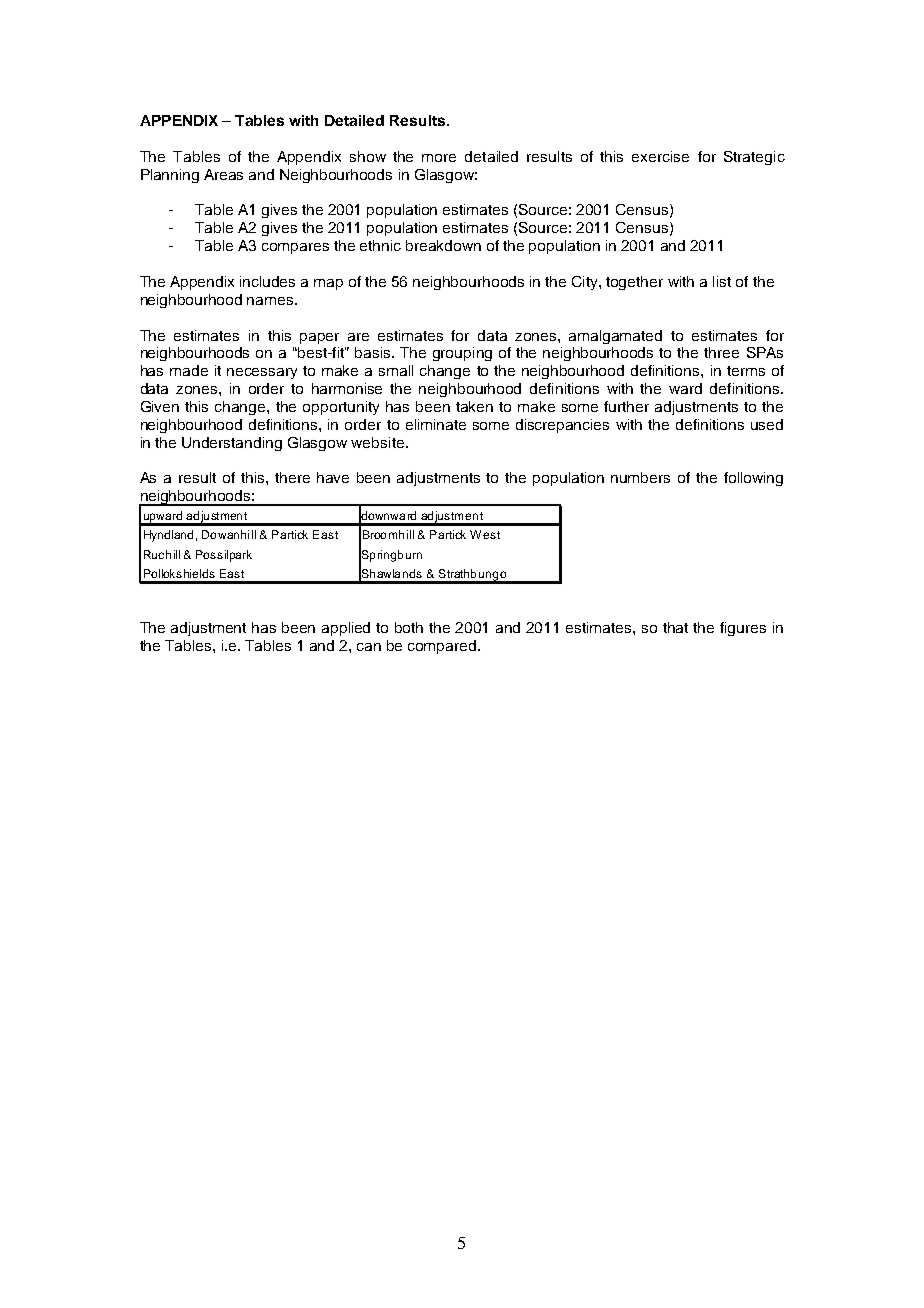 This page has height=1308, width=924. I want to click on grouping, so click(462, 354).
